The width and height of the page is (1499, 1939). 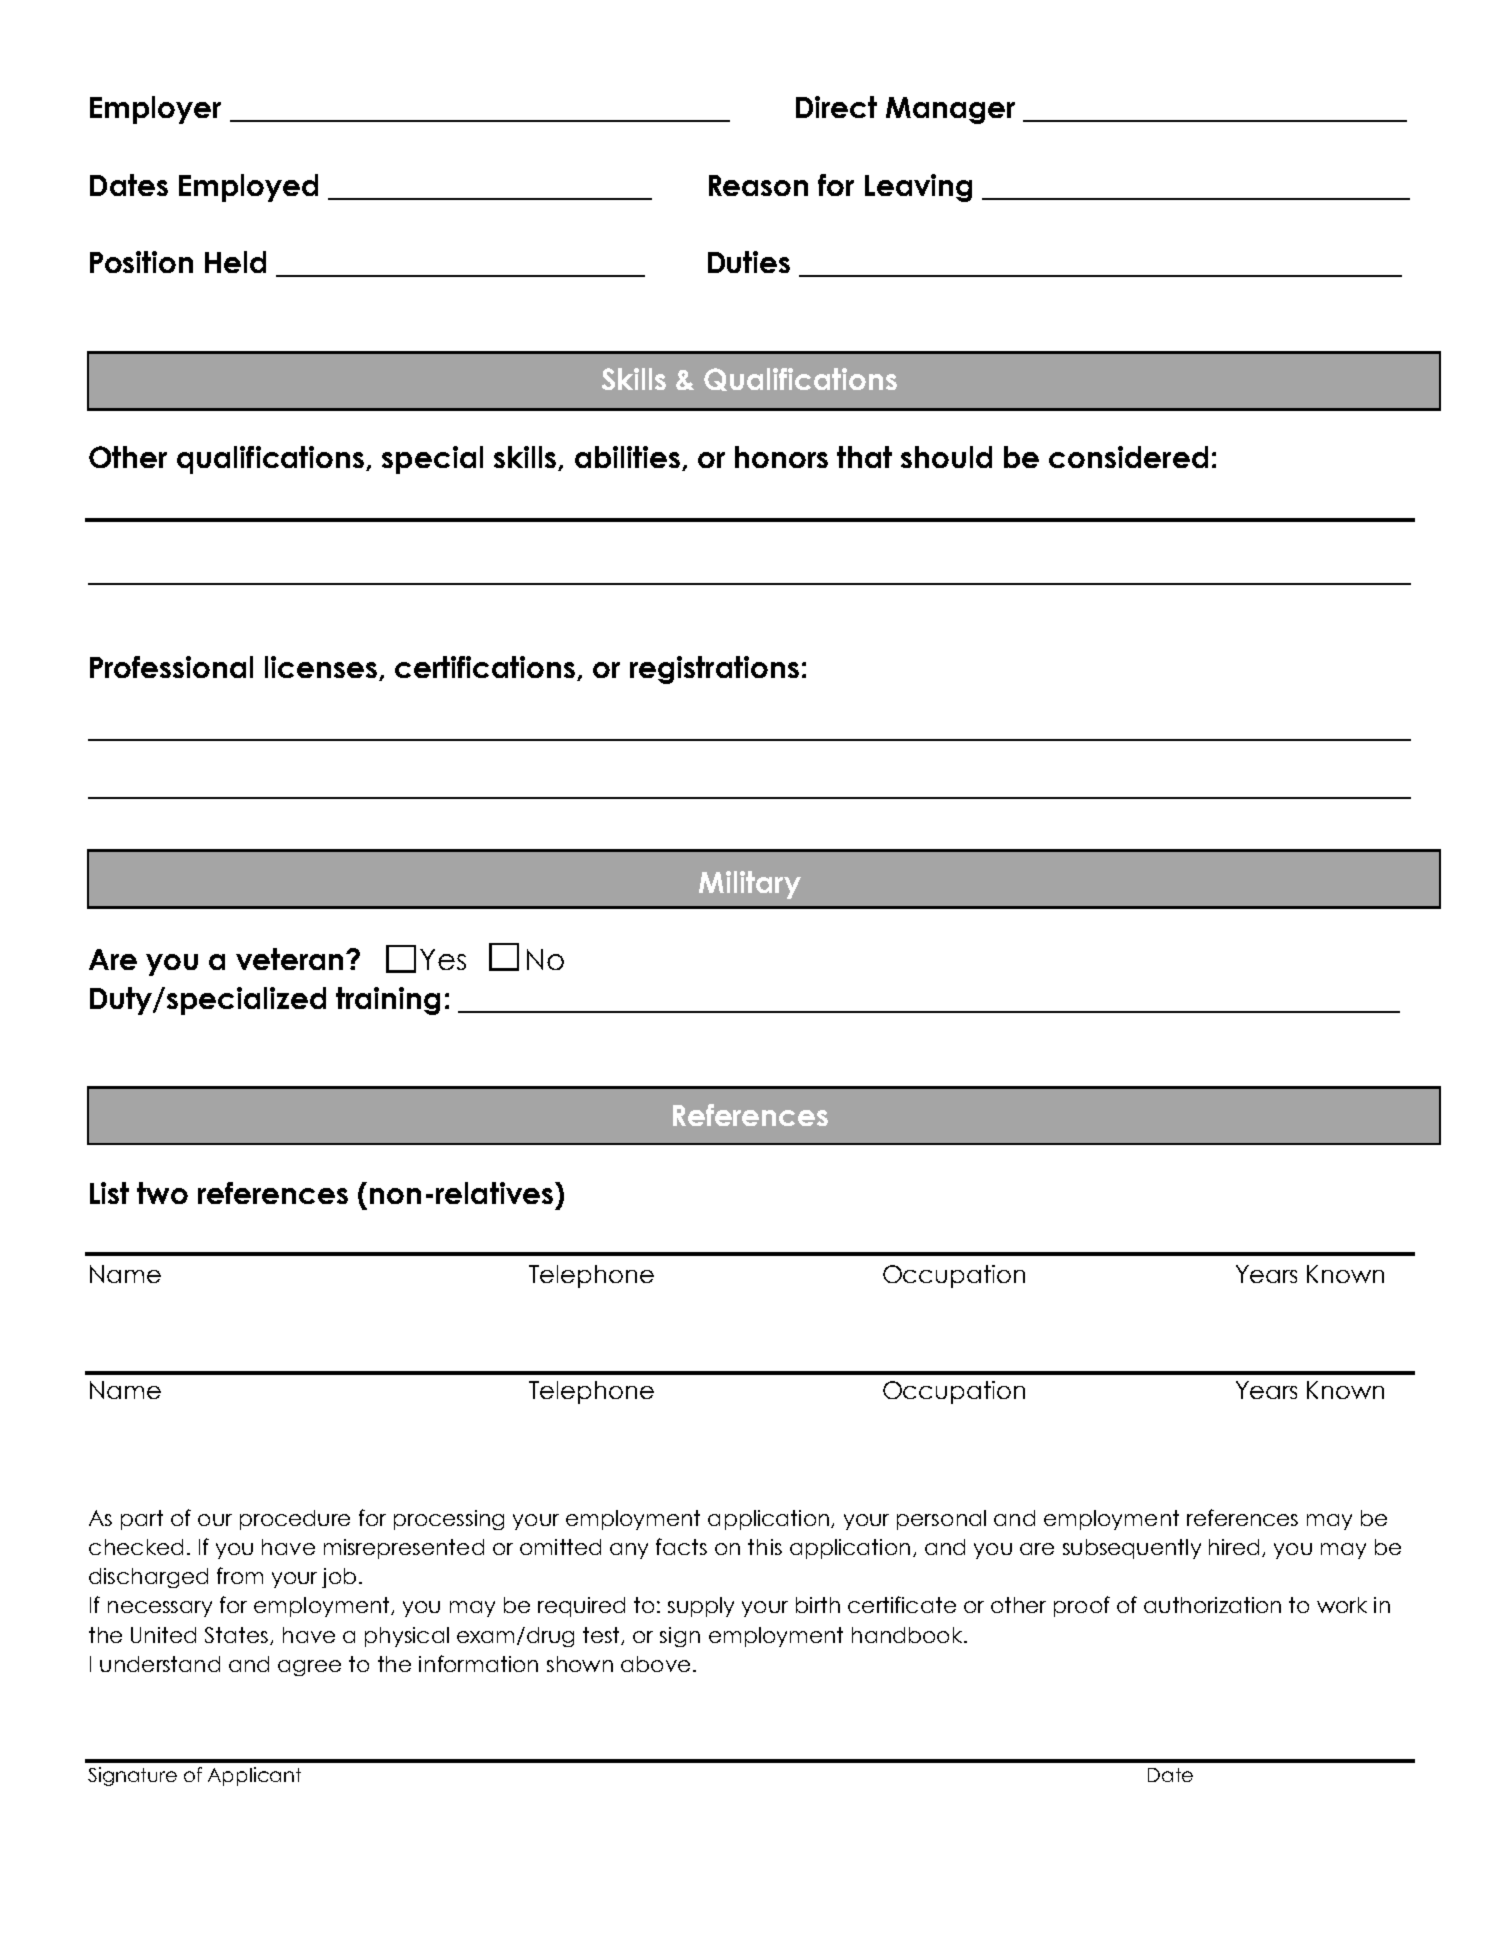 What do you see at coordinates (655, 1664) in the page?
I see `above` at bounding box center [655, 1664].
